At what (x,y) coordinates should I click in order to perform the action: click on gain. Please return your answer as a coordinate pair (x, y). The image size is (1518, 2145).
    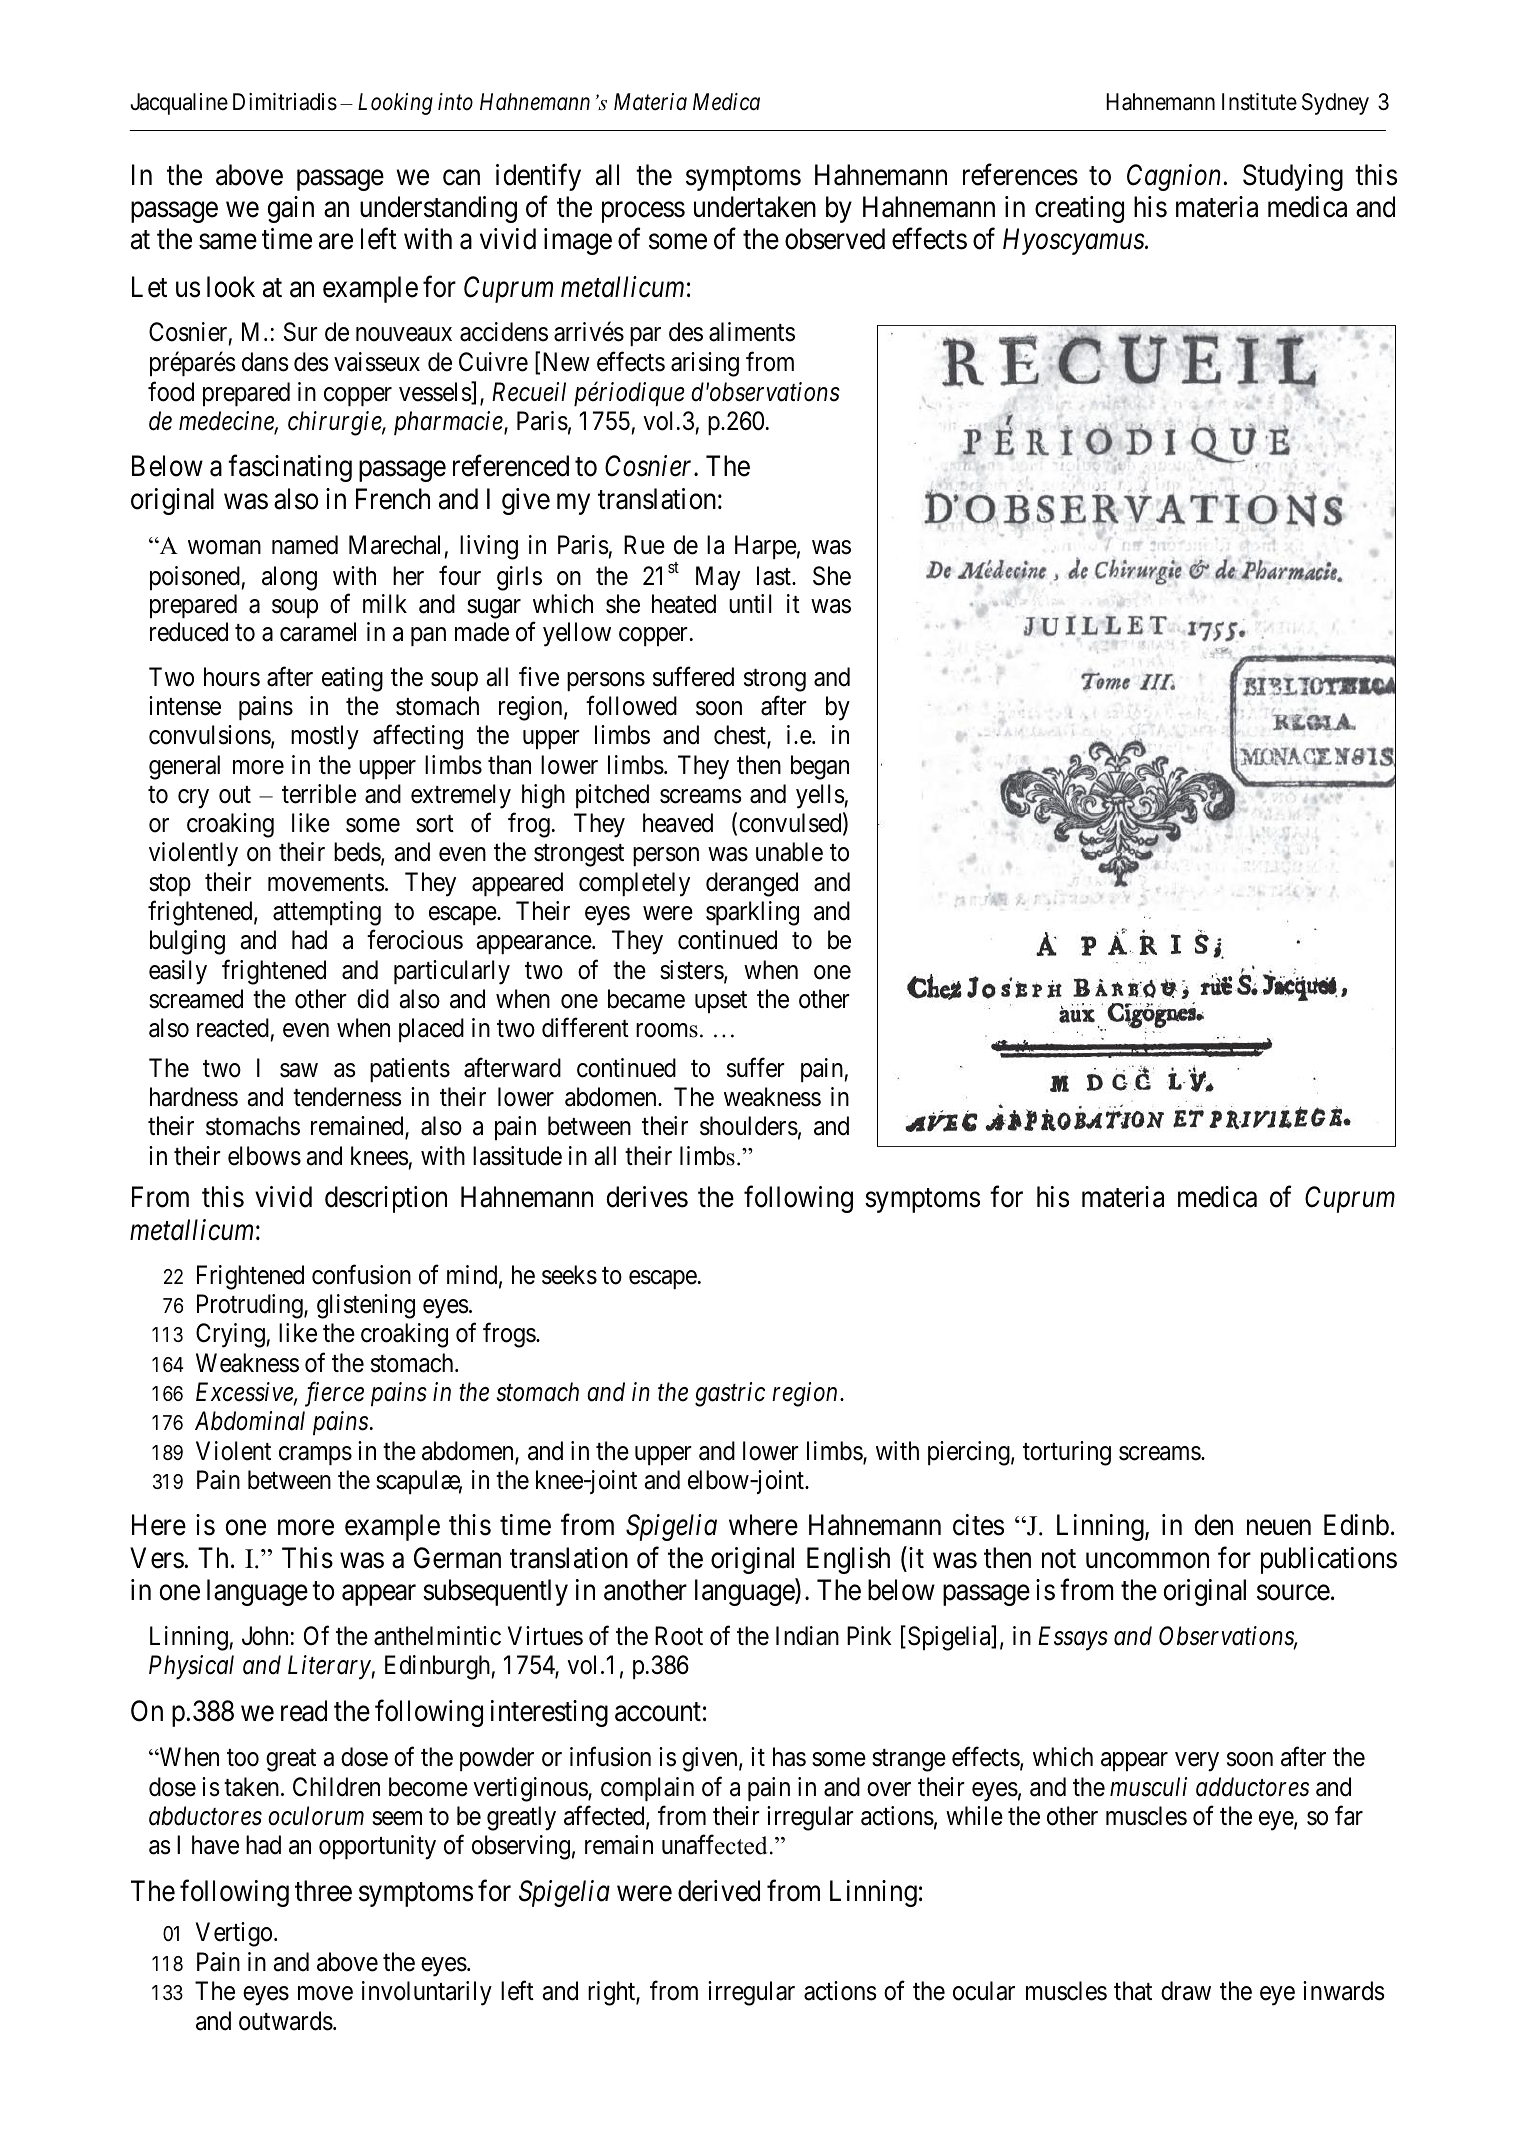
    Looking at the image, I should click on (290, 209).
